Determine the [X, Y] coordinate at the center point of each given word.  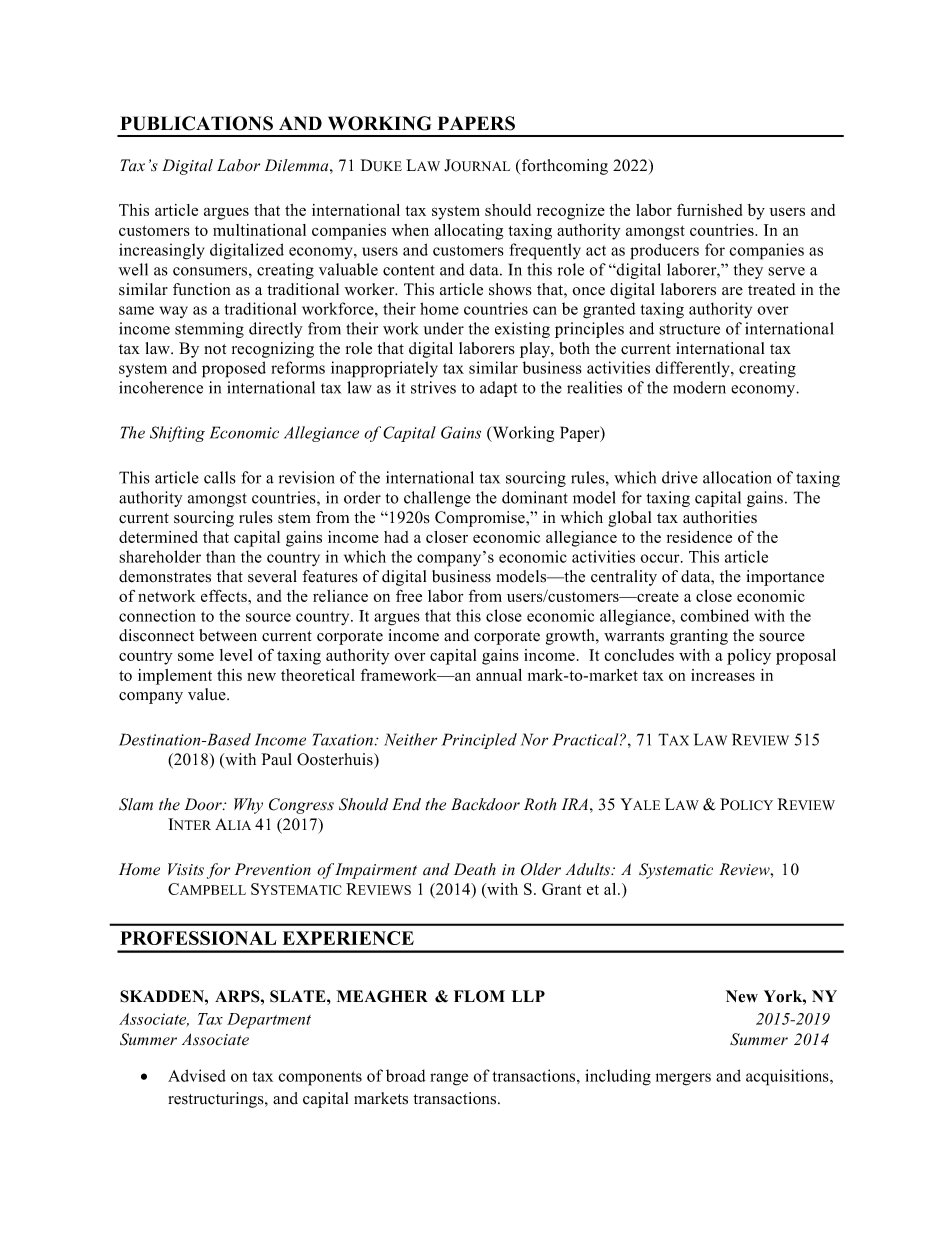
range [449, 1079]
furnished [709, 209]
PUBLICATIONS [196, 123]
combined [714, 615]
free [409, 595]
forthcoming [565, 167]
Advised [197, 1075]
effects [225, 595]
